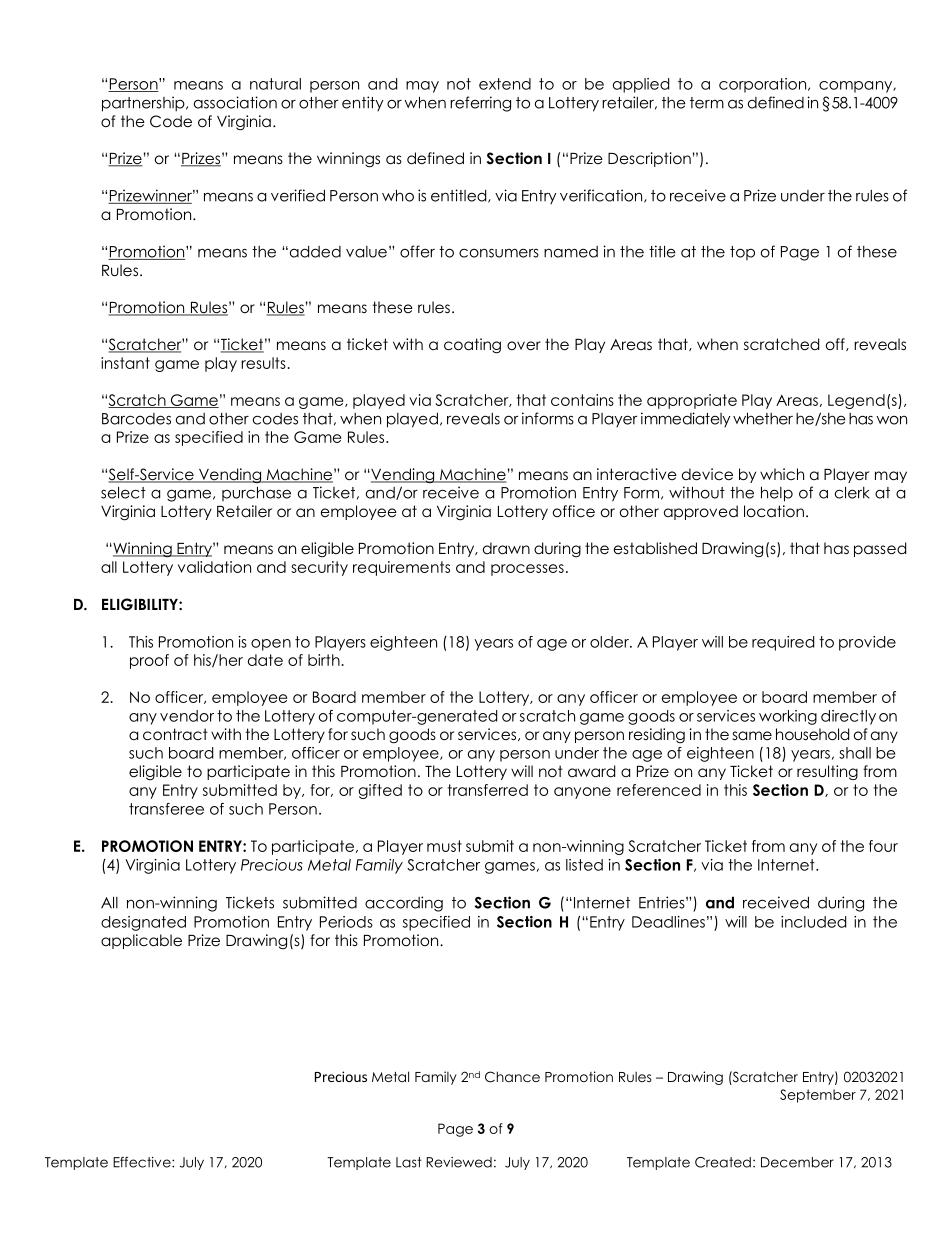  Describe the element at coordinates (742, 253) in the screenshot. I see `top` at that location.
